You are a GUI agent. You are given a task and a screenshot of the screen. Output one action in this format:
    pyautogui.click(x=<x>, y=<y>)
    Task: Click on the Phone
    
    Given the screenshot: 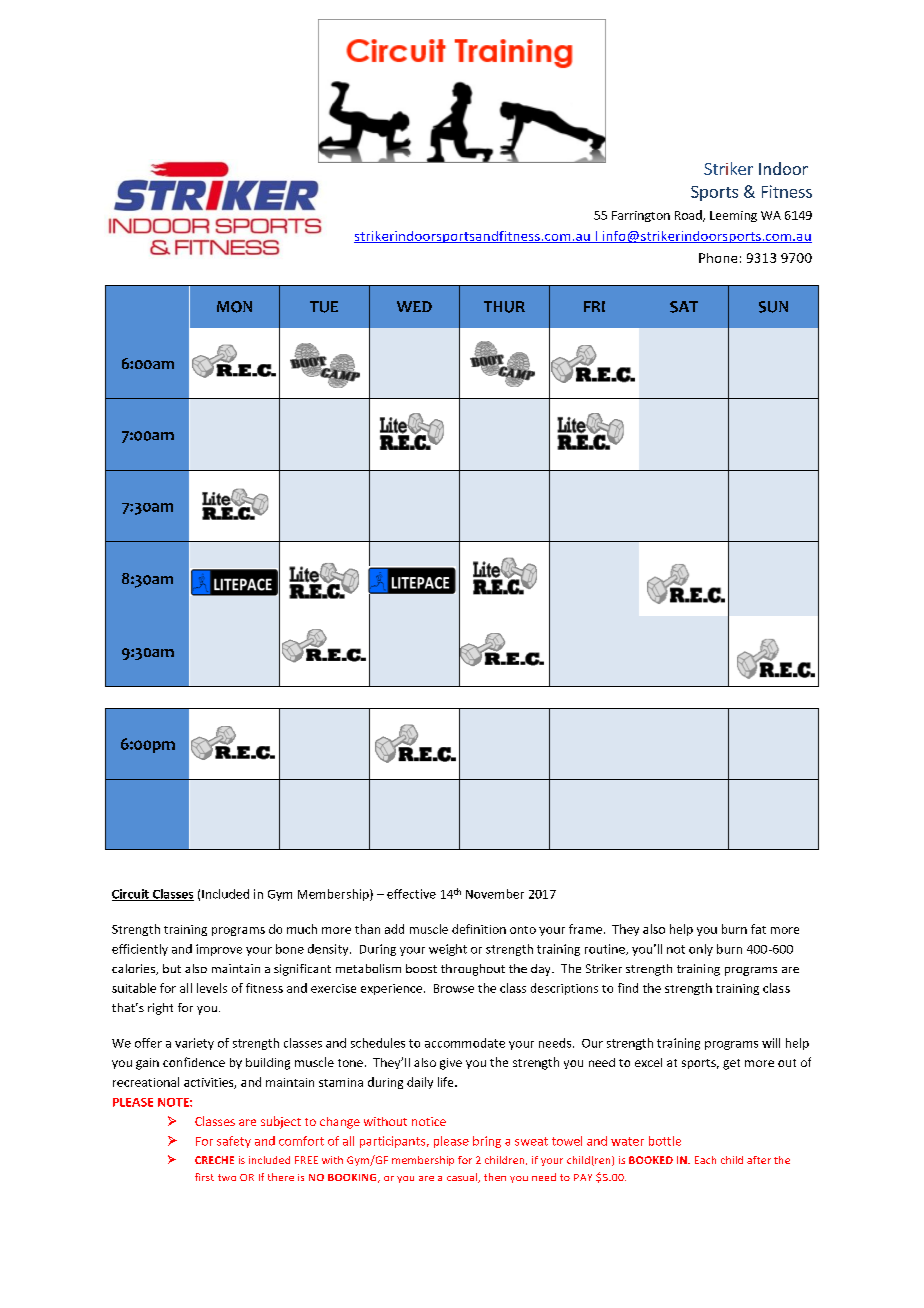 What is the action you would take?
    pyautogui.click(x=718, y=258)
